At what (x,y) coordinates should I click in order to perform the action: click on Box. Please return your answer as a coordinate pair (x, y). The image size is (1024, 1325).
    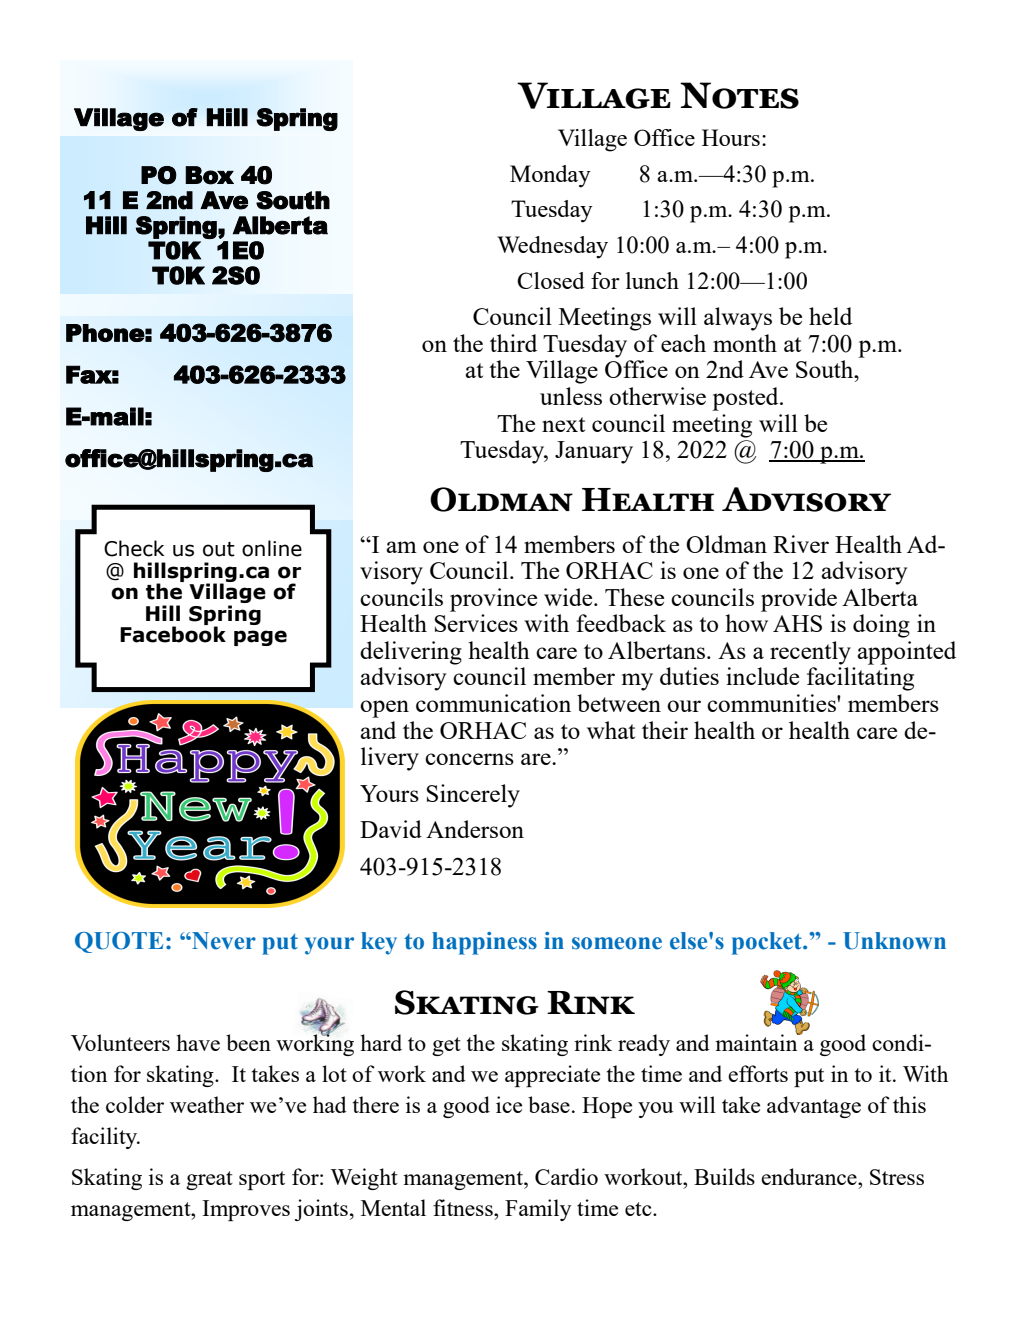
    Looking at the image, I should click on (209, 175).
